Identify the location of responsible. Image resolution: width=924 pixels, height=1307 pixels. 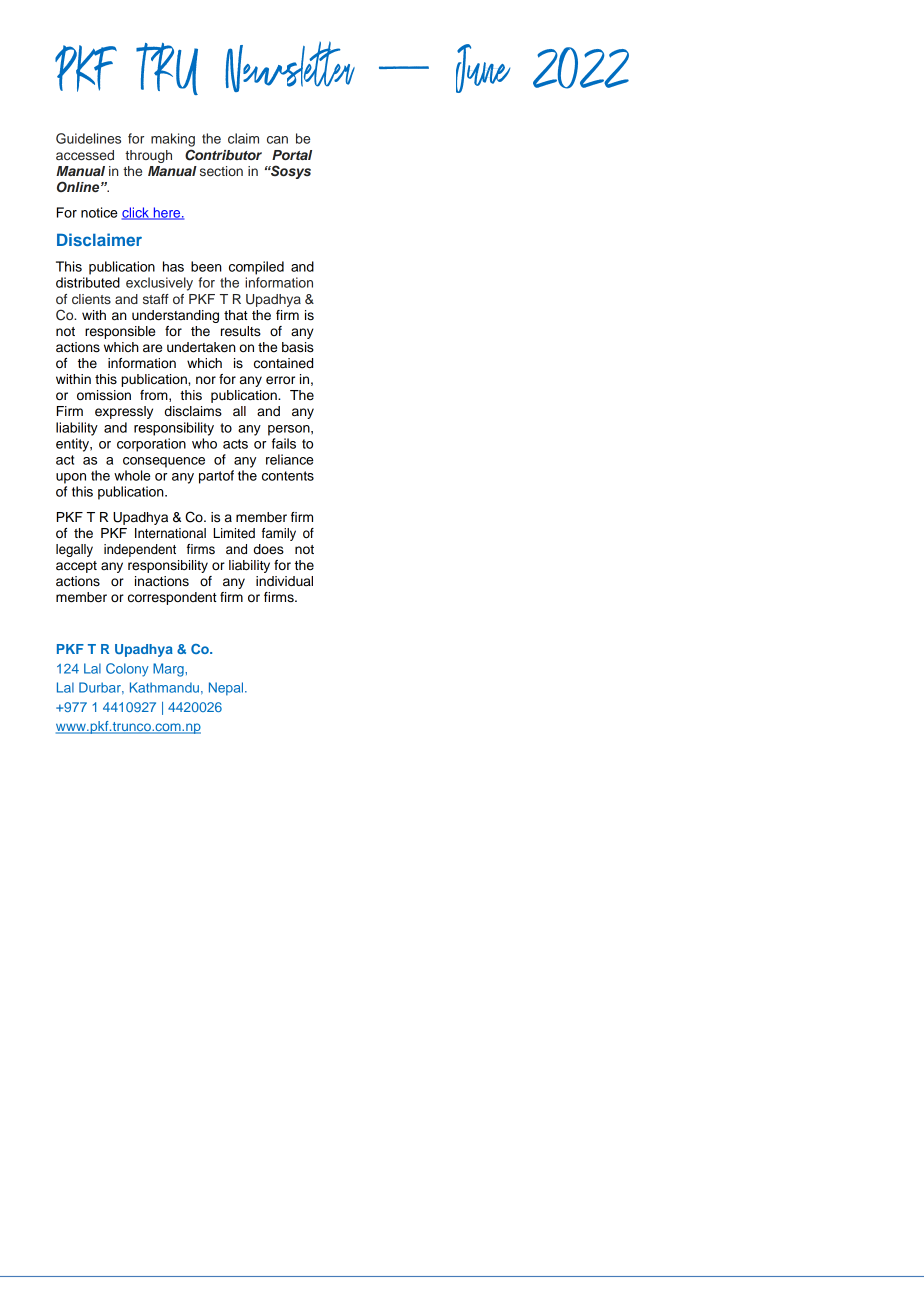
(120, 332).
